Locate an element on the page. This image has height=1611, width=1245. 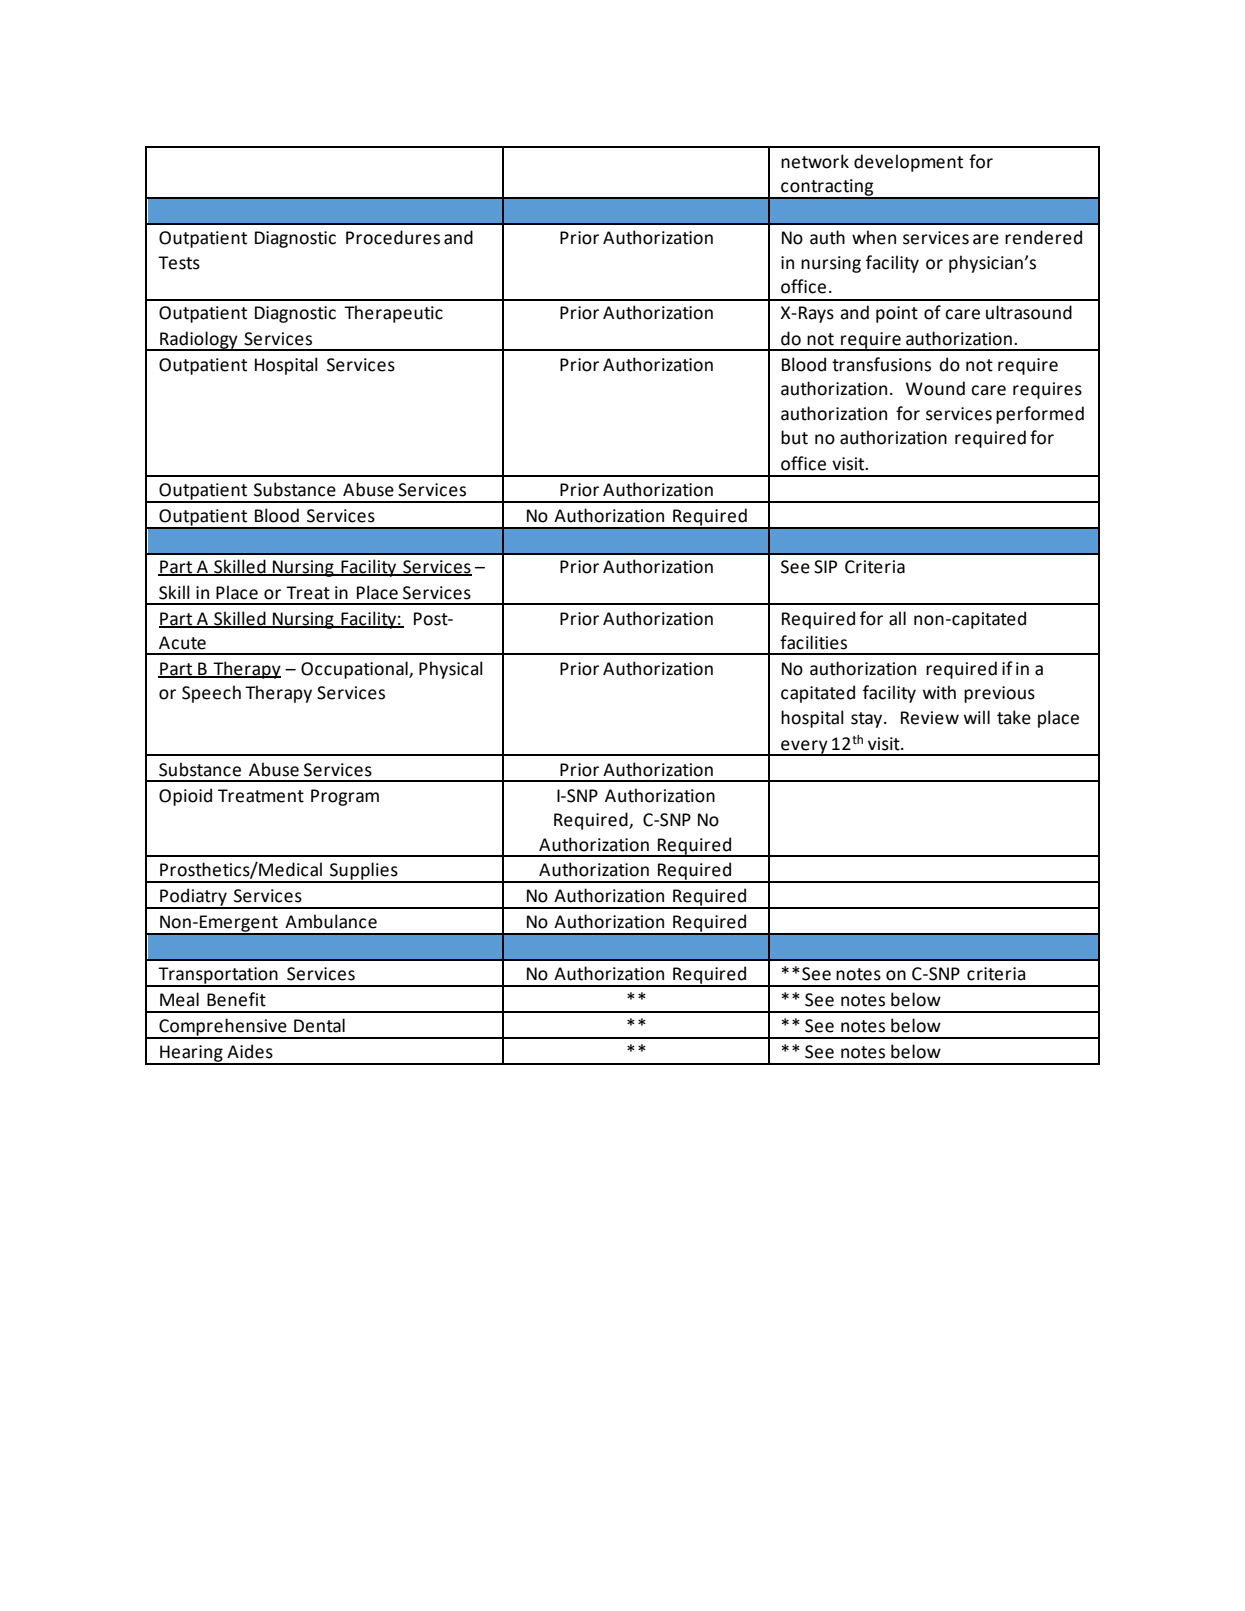
performed is located at coordinates (1040, 415).
